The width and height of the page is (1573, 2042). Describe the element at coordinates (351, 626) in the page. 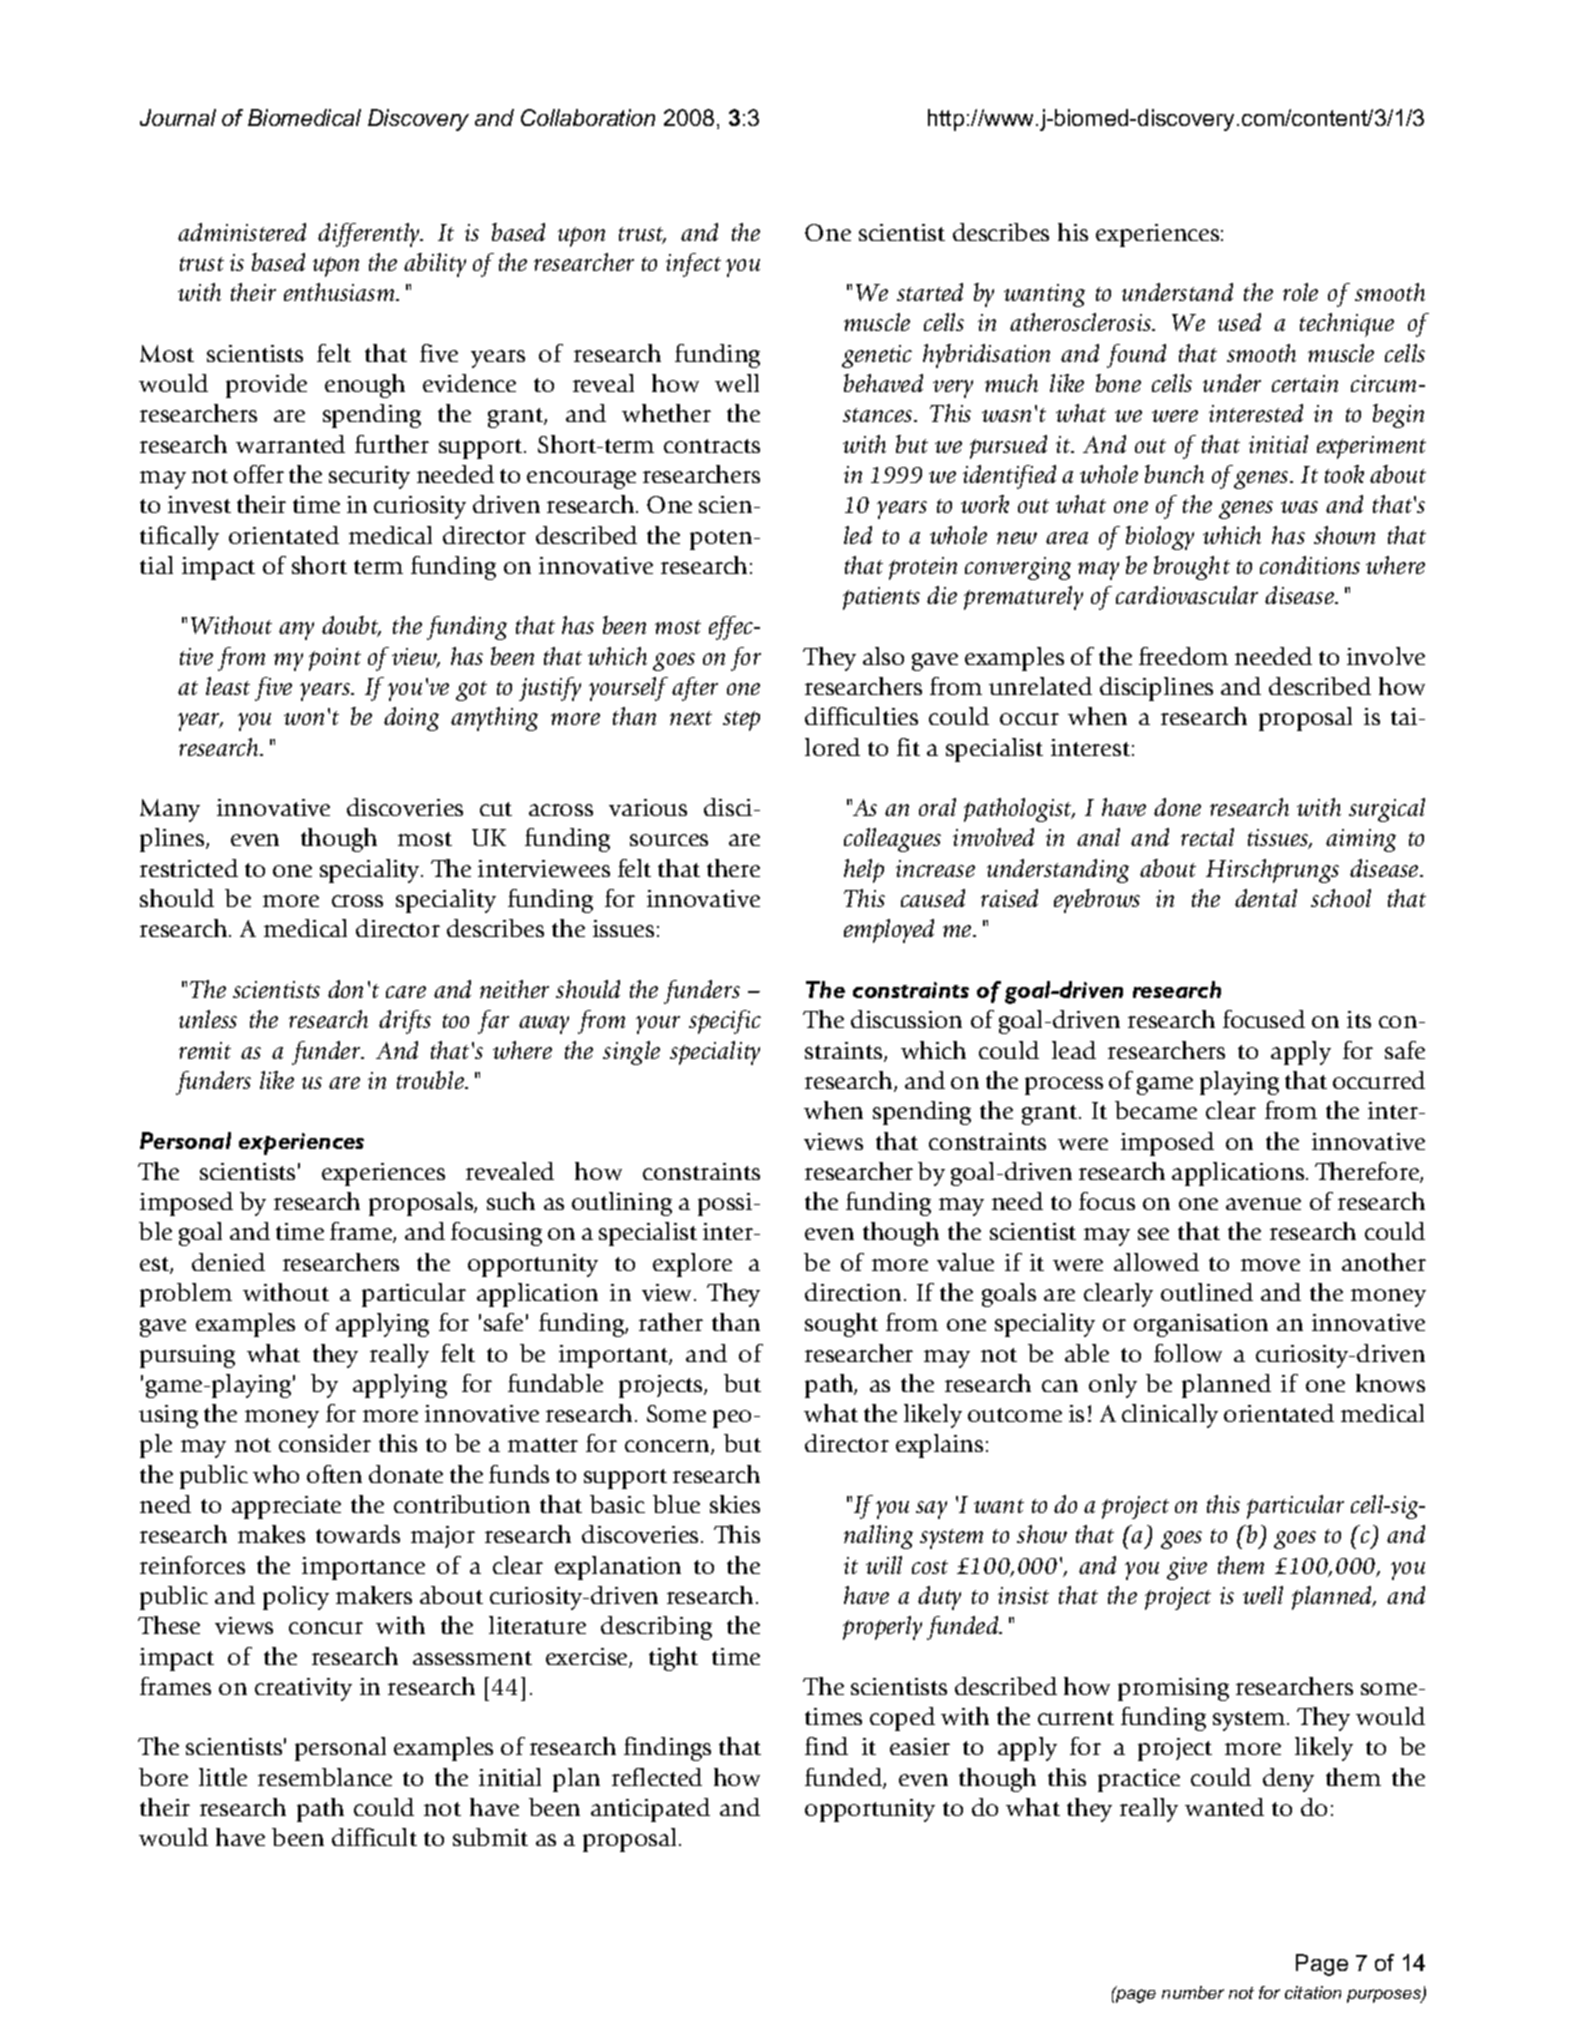

I see `doubt` at that location.
